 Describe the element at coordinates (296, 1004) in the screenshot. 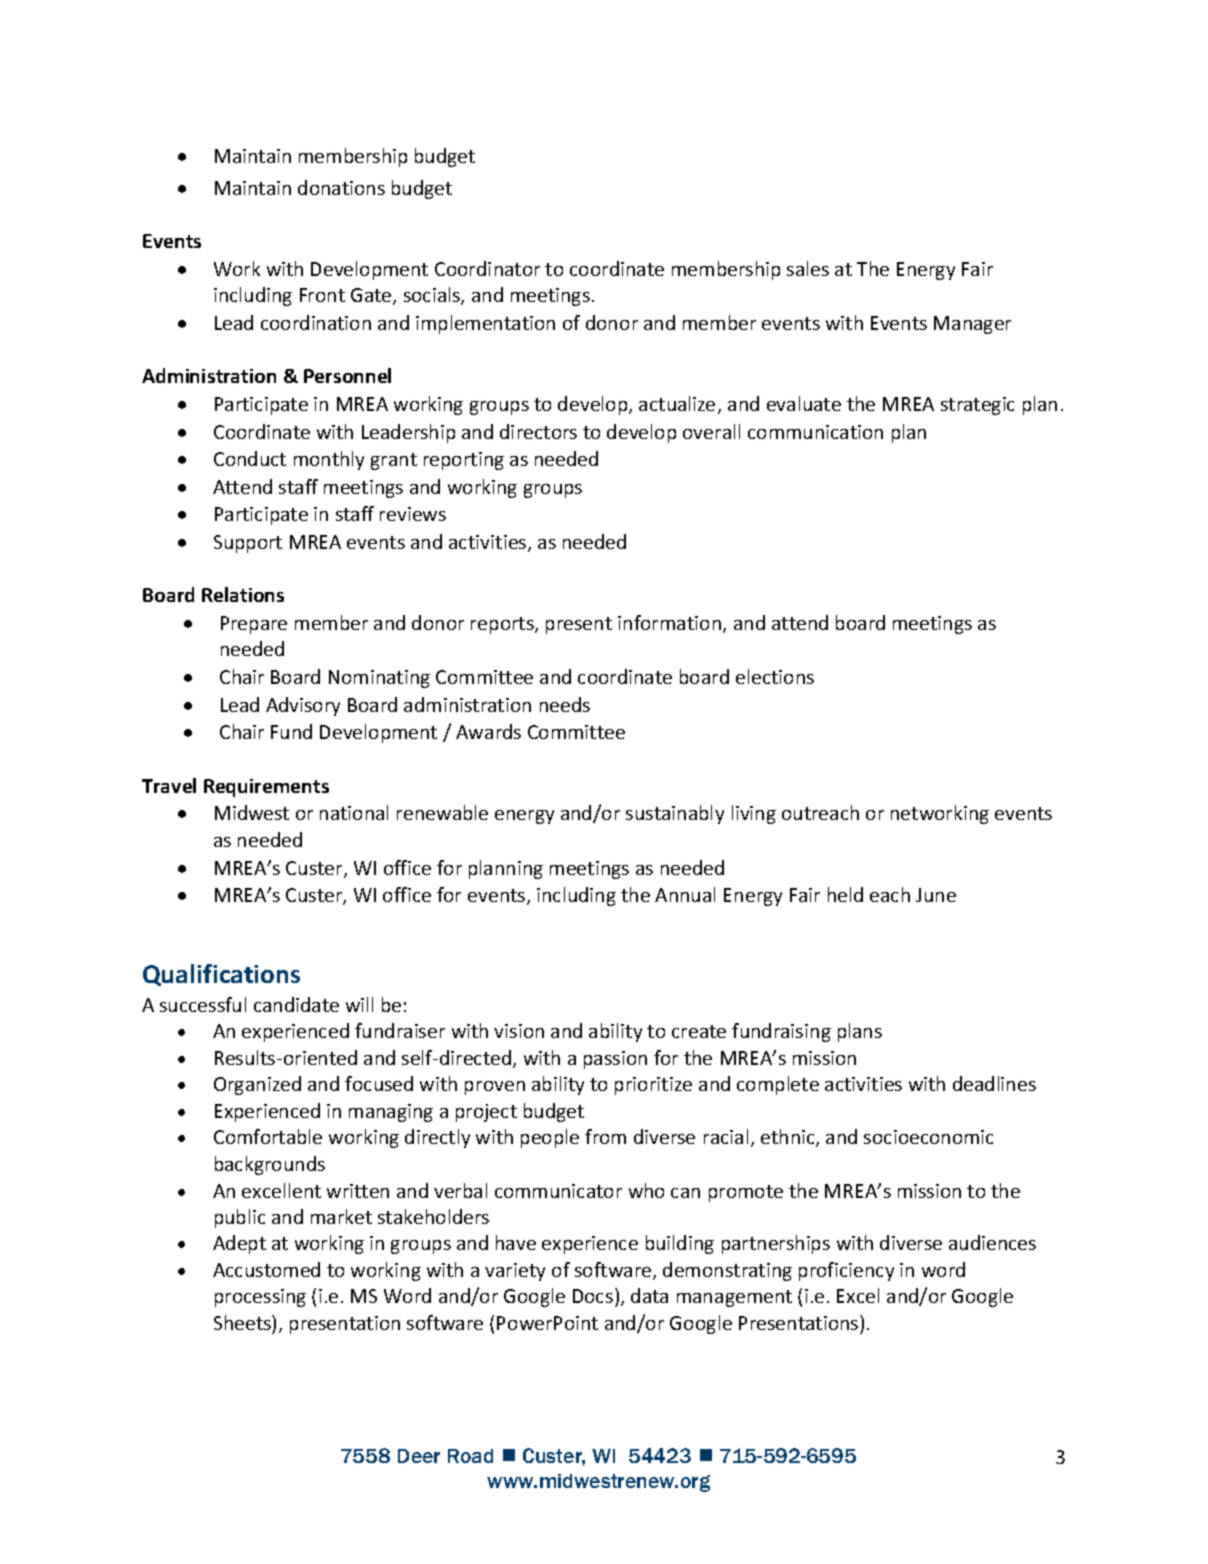

I see `candidate` at that location.
